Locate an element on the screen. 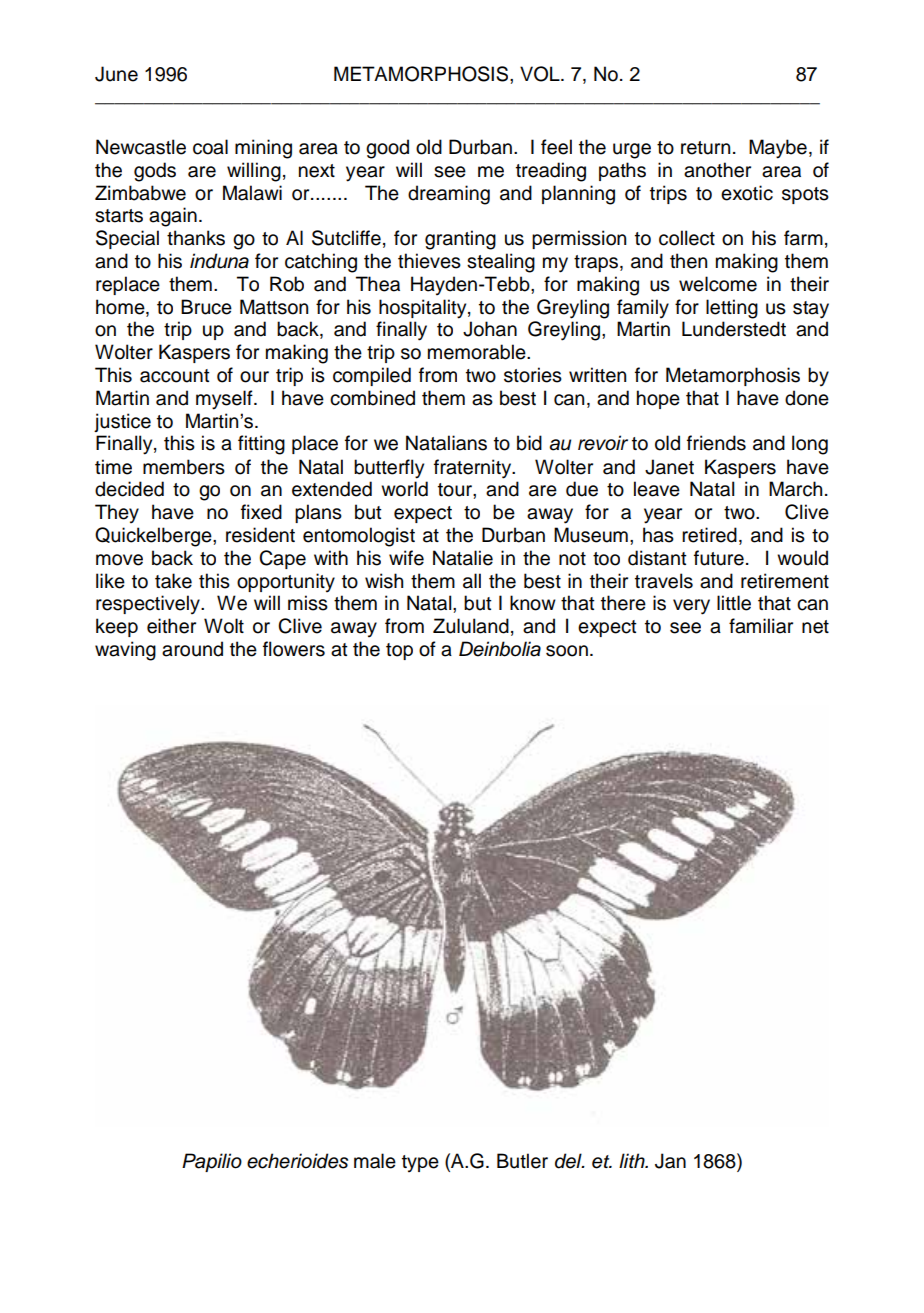 The height and width of the screenshot is (1313, 924). members is located at coordinates (184, 467).
